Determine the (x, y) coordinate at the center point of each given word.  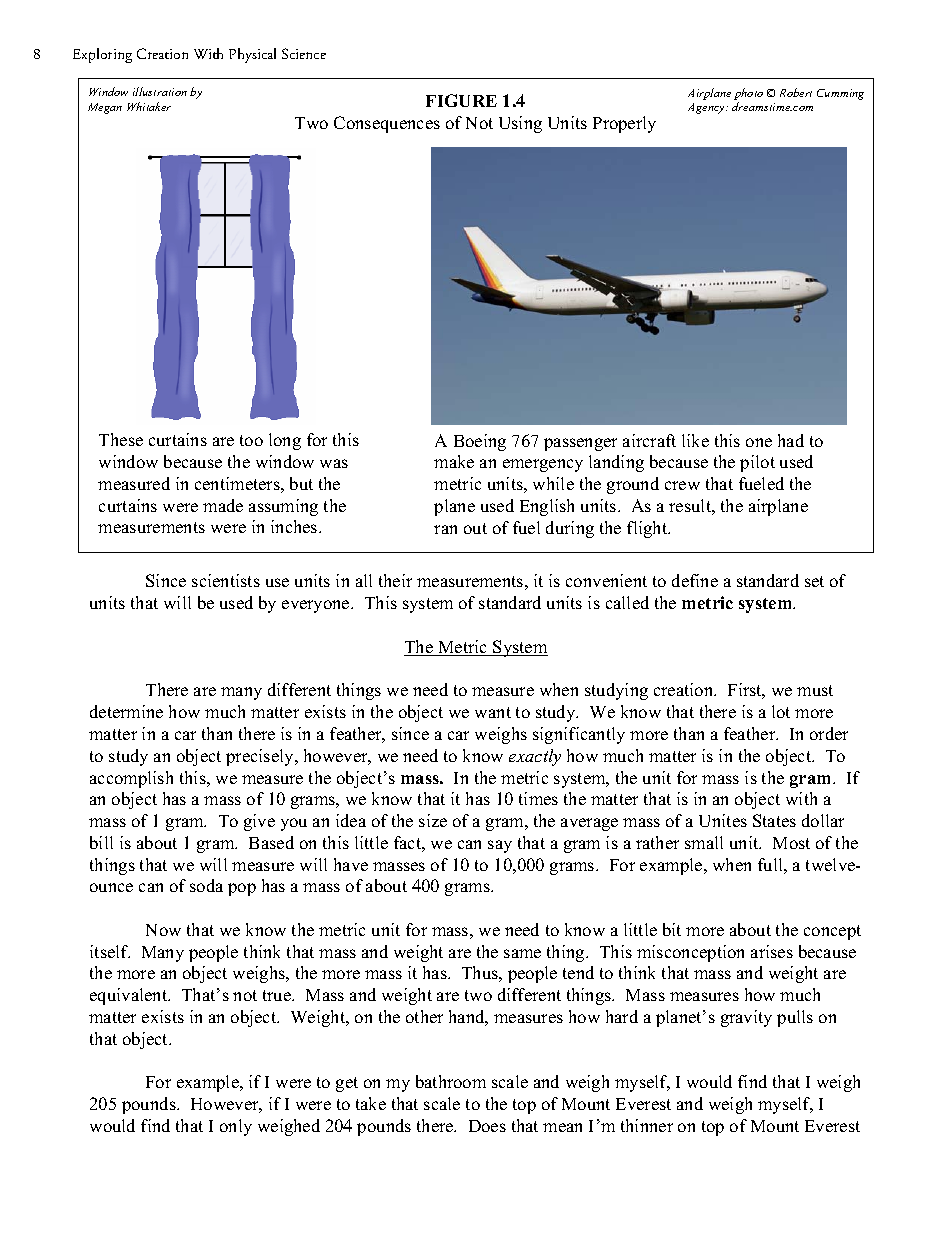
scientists (226, 580)
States (774, 820)
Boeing (480, 442)
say (500, 846)
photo (748, 94)
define (695, 580)
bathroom (451, 1081)
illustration (160, 91)
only (236, 1127)
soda (206, 885)
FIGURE (461, 100)
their (395, 580)
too (251, 440)
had (791, 440)
